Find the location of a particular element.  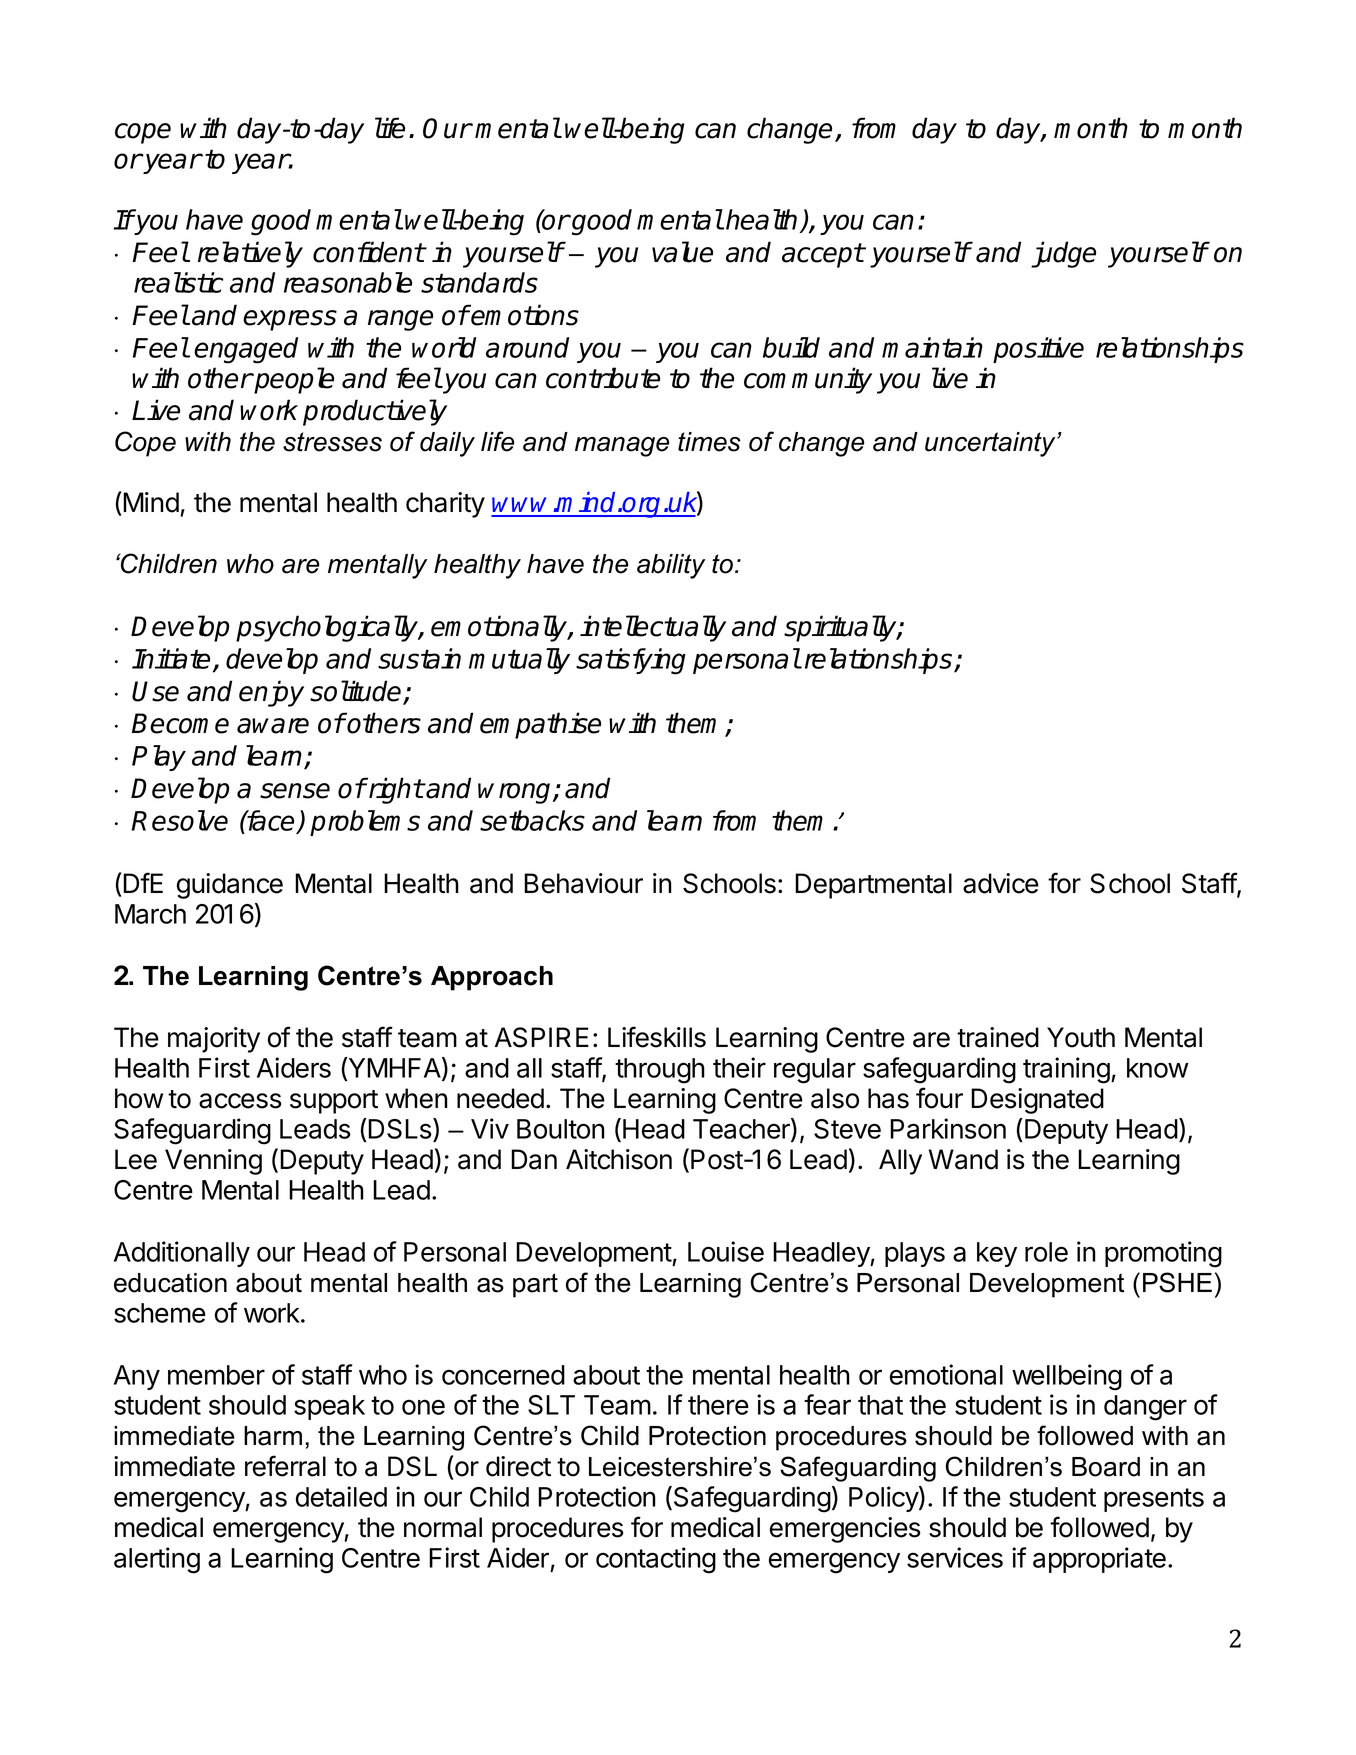

detailed is located at coordinates (341, 1496).
